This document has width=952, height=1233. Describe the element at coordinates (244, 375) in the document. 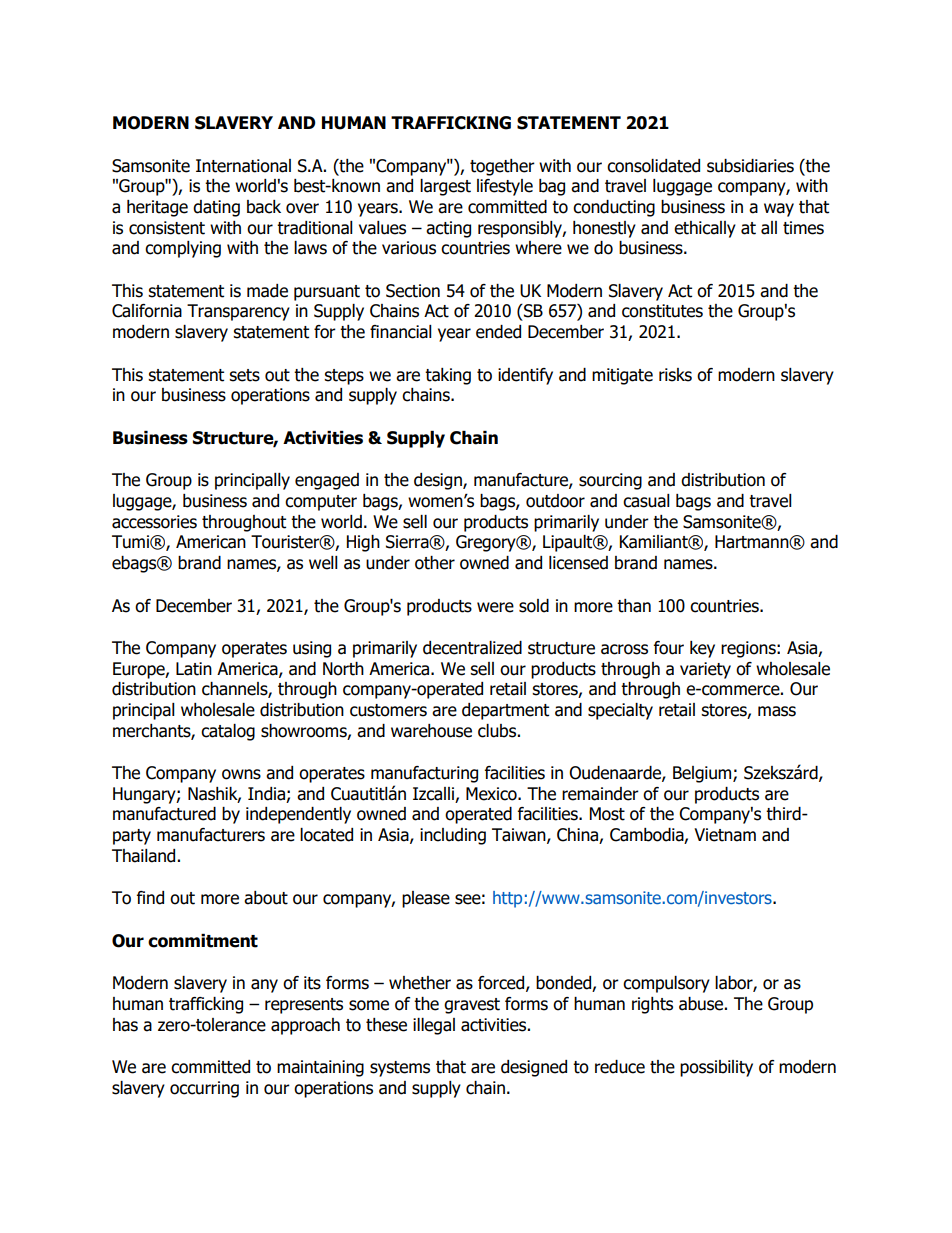

I see `sets` at that location.
